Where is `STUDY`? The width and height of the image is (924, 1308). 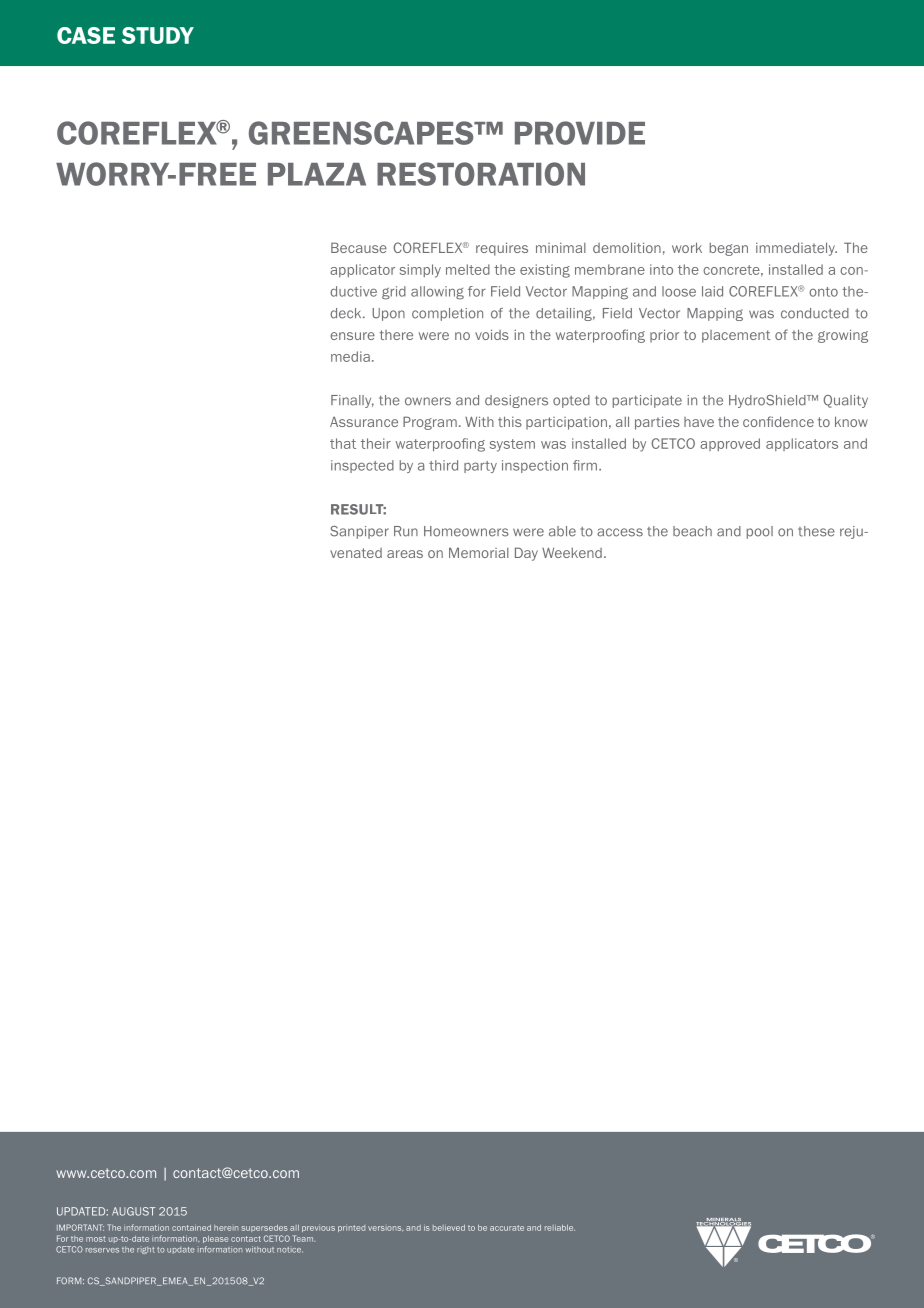 STUDY is located at coordinates (158, 35).
